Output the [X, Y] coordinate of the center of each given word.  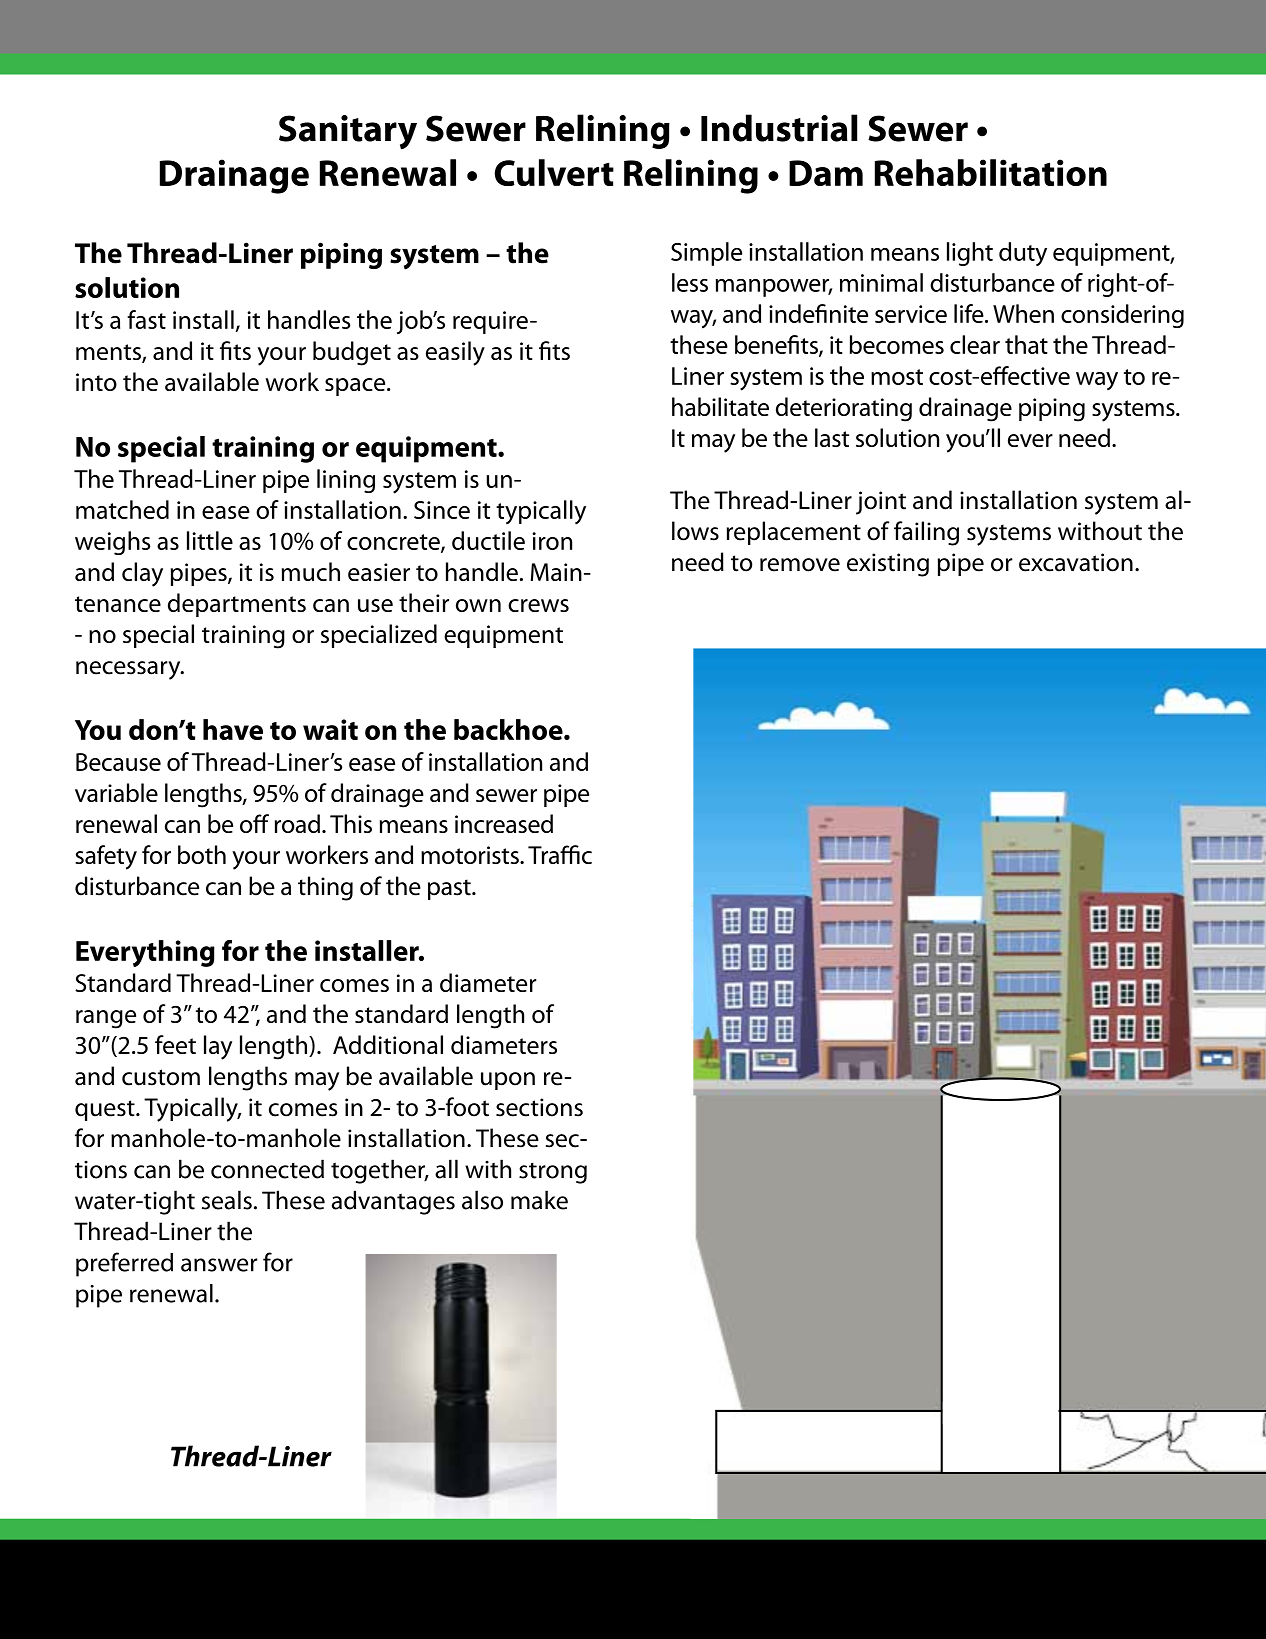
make [539, 1200]
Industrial [779, 128]
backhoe [509, 729]
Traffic [560, 854]
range [106, 1019]
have [233, 729]
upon [508, 1081]
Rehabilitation [991, 172]
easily [455, 353]
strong [553, 1173]
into [96, 382]
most [897, 377]
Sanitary [348, 132]
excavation [1076, 562]
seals [227, 1200]
